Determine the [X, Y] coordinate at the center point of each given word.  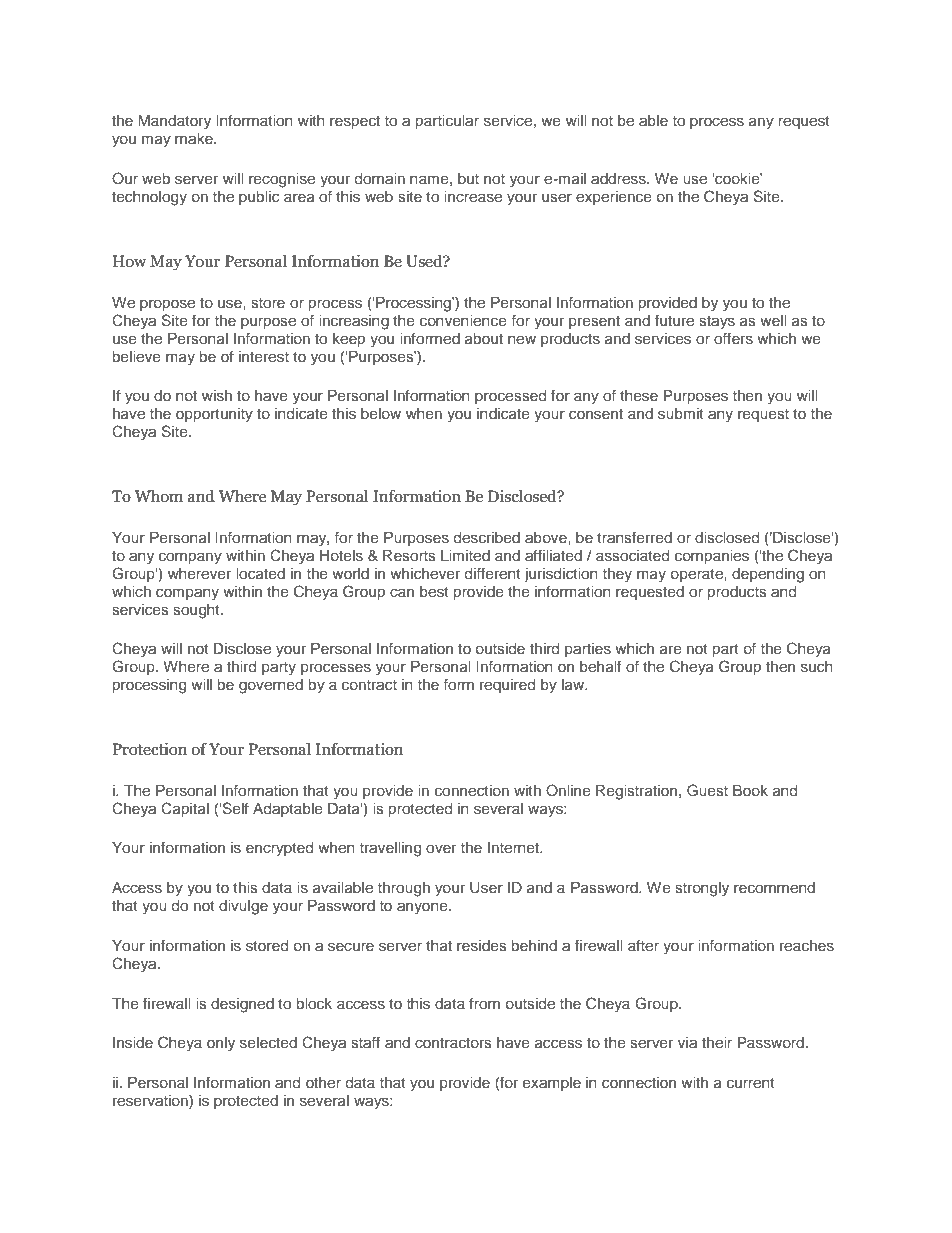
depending [768, 575]
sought [197, 611]
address [619, 178]
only [221, 1044]
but [468, 178]
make [195, 138]
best [434, 591]
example [552, 1084]
